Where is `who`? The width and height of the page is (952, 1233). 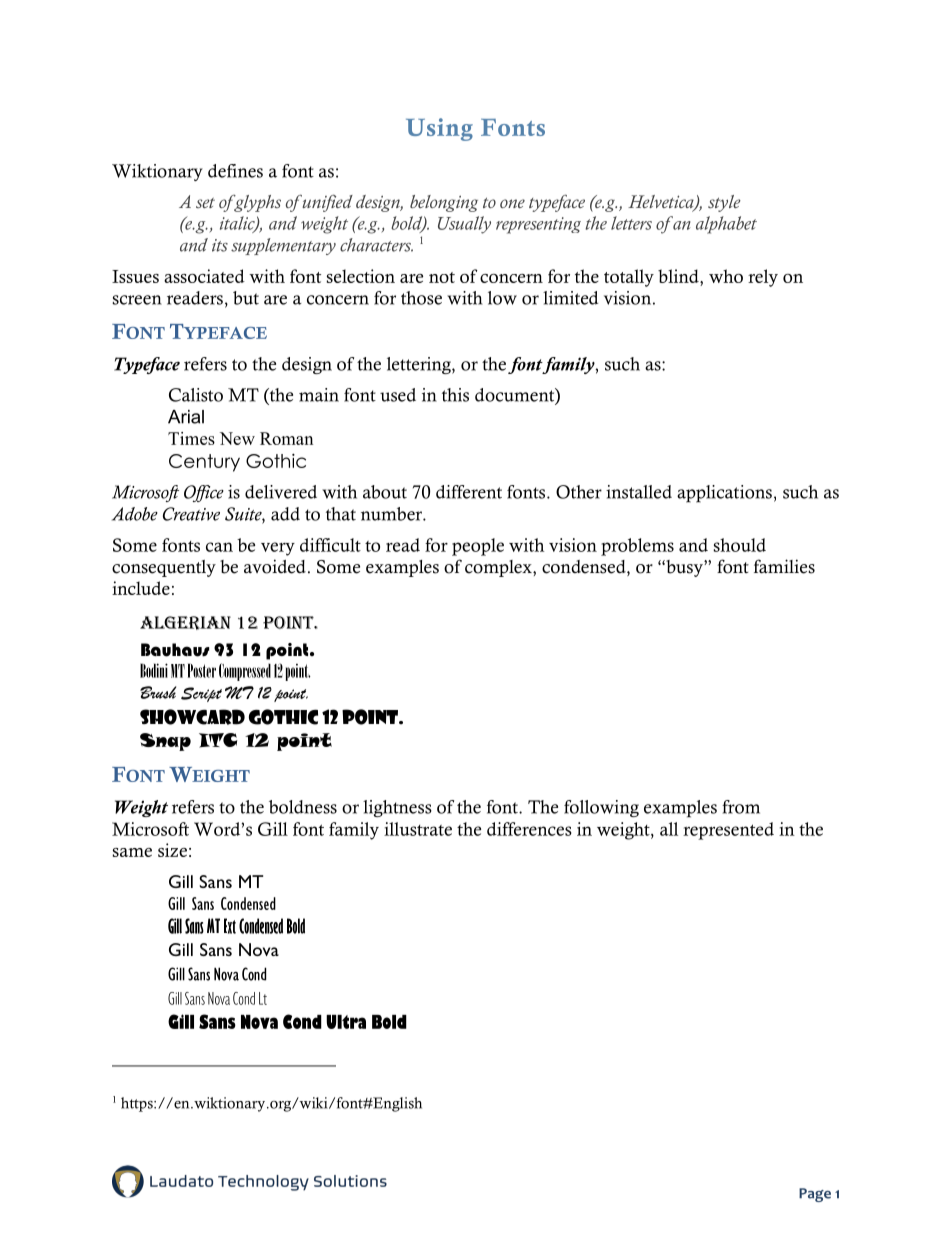
who is located at coordinates (726, 276).
